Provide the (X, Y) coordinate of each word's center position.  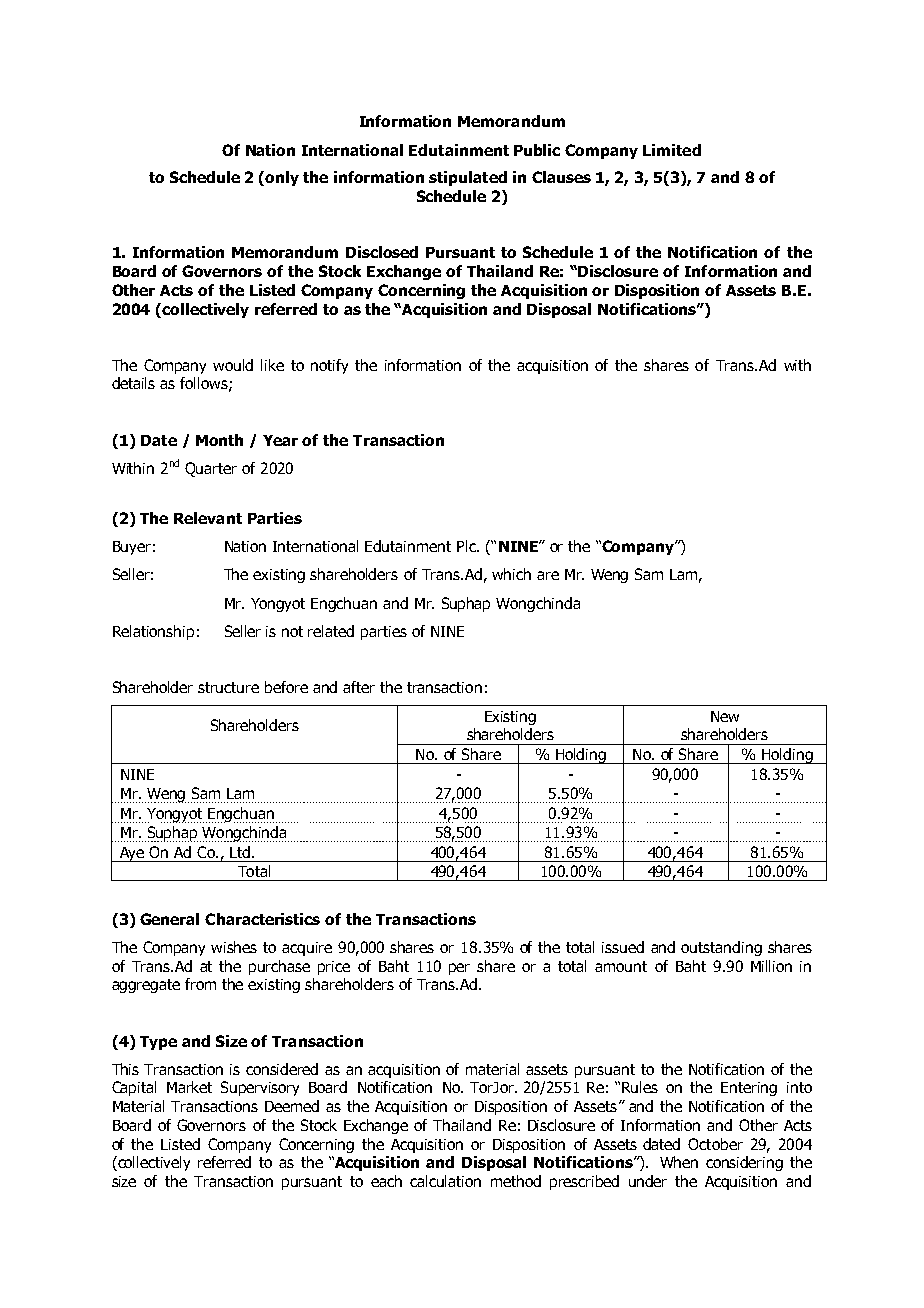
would (233, 365)
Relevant (208, 518)
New (725, 716)
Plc (467, 546)
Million (771, 966)
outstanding (721, 948)
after (359, 687)
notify (329, 366)
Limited (672, 150)
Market (189, 1087)
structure (228, 687)
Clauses (561, 177)
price (334, 968)
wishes (234, 947)
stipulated (468, 178)
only (282, 178)
